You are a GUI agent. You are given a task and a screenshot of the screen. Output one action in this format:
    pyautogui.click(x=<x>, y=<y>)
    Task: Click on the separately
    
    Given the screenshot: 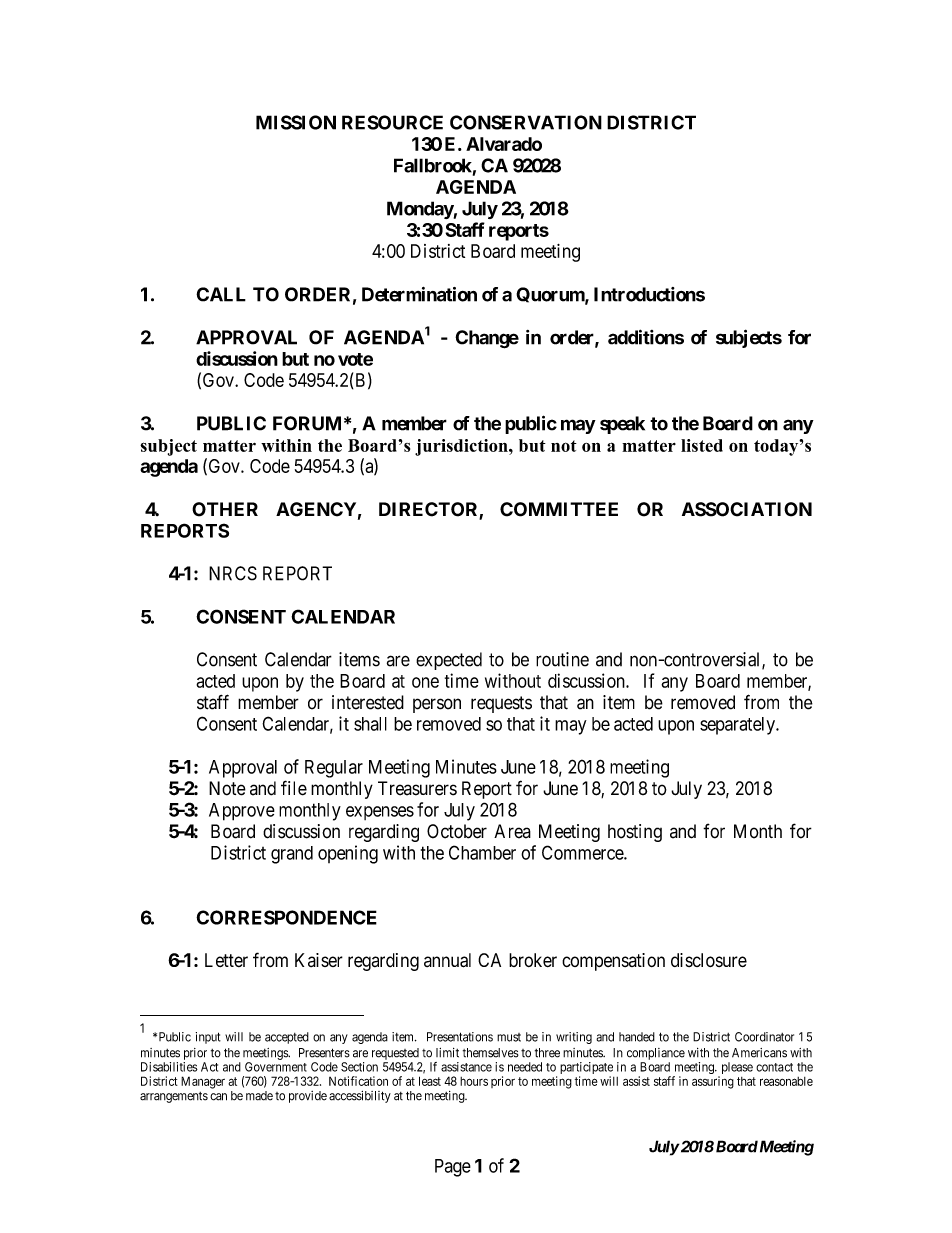 What is the action you would take?
    pyautogui.click(x=738, y=726)
